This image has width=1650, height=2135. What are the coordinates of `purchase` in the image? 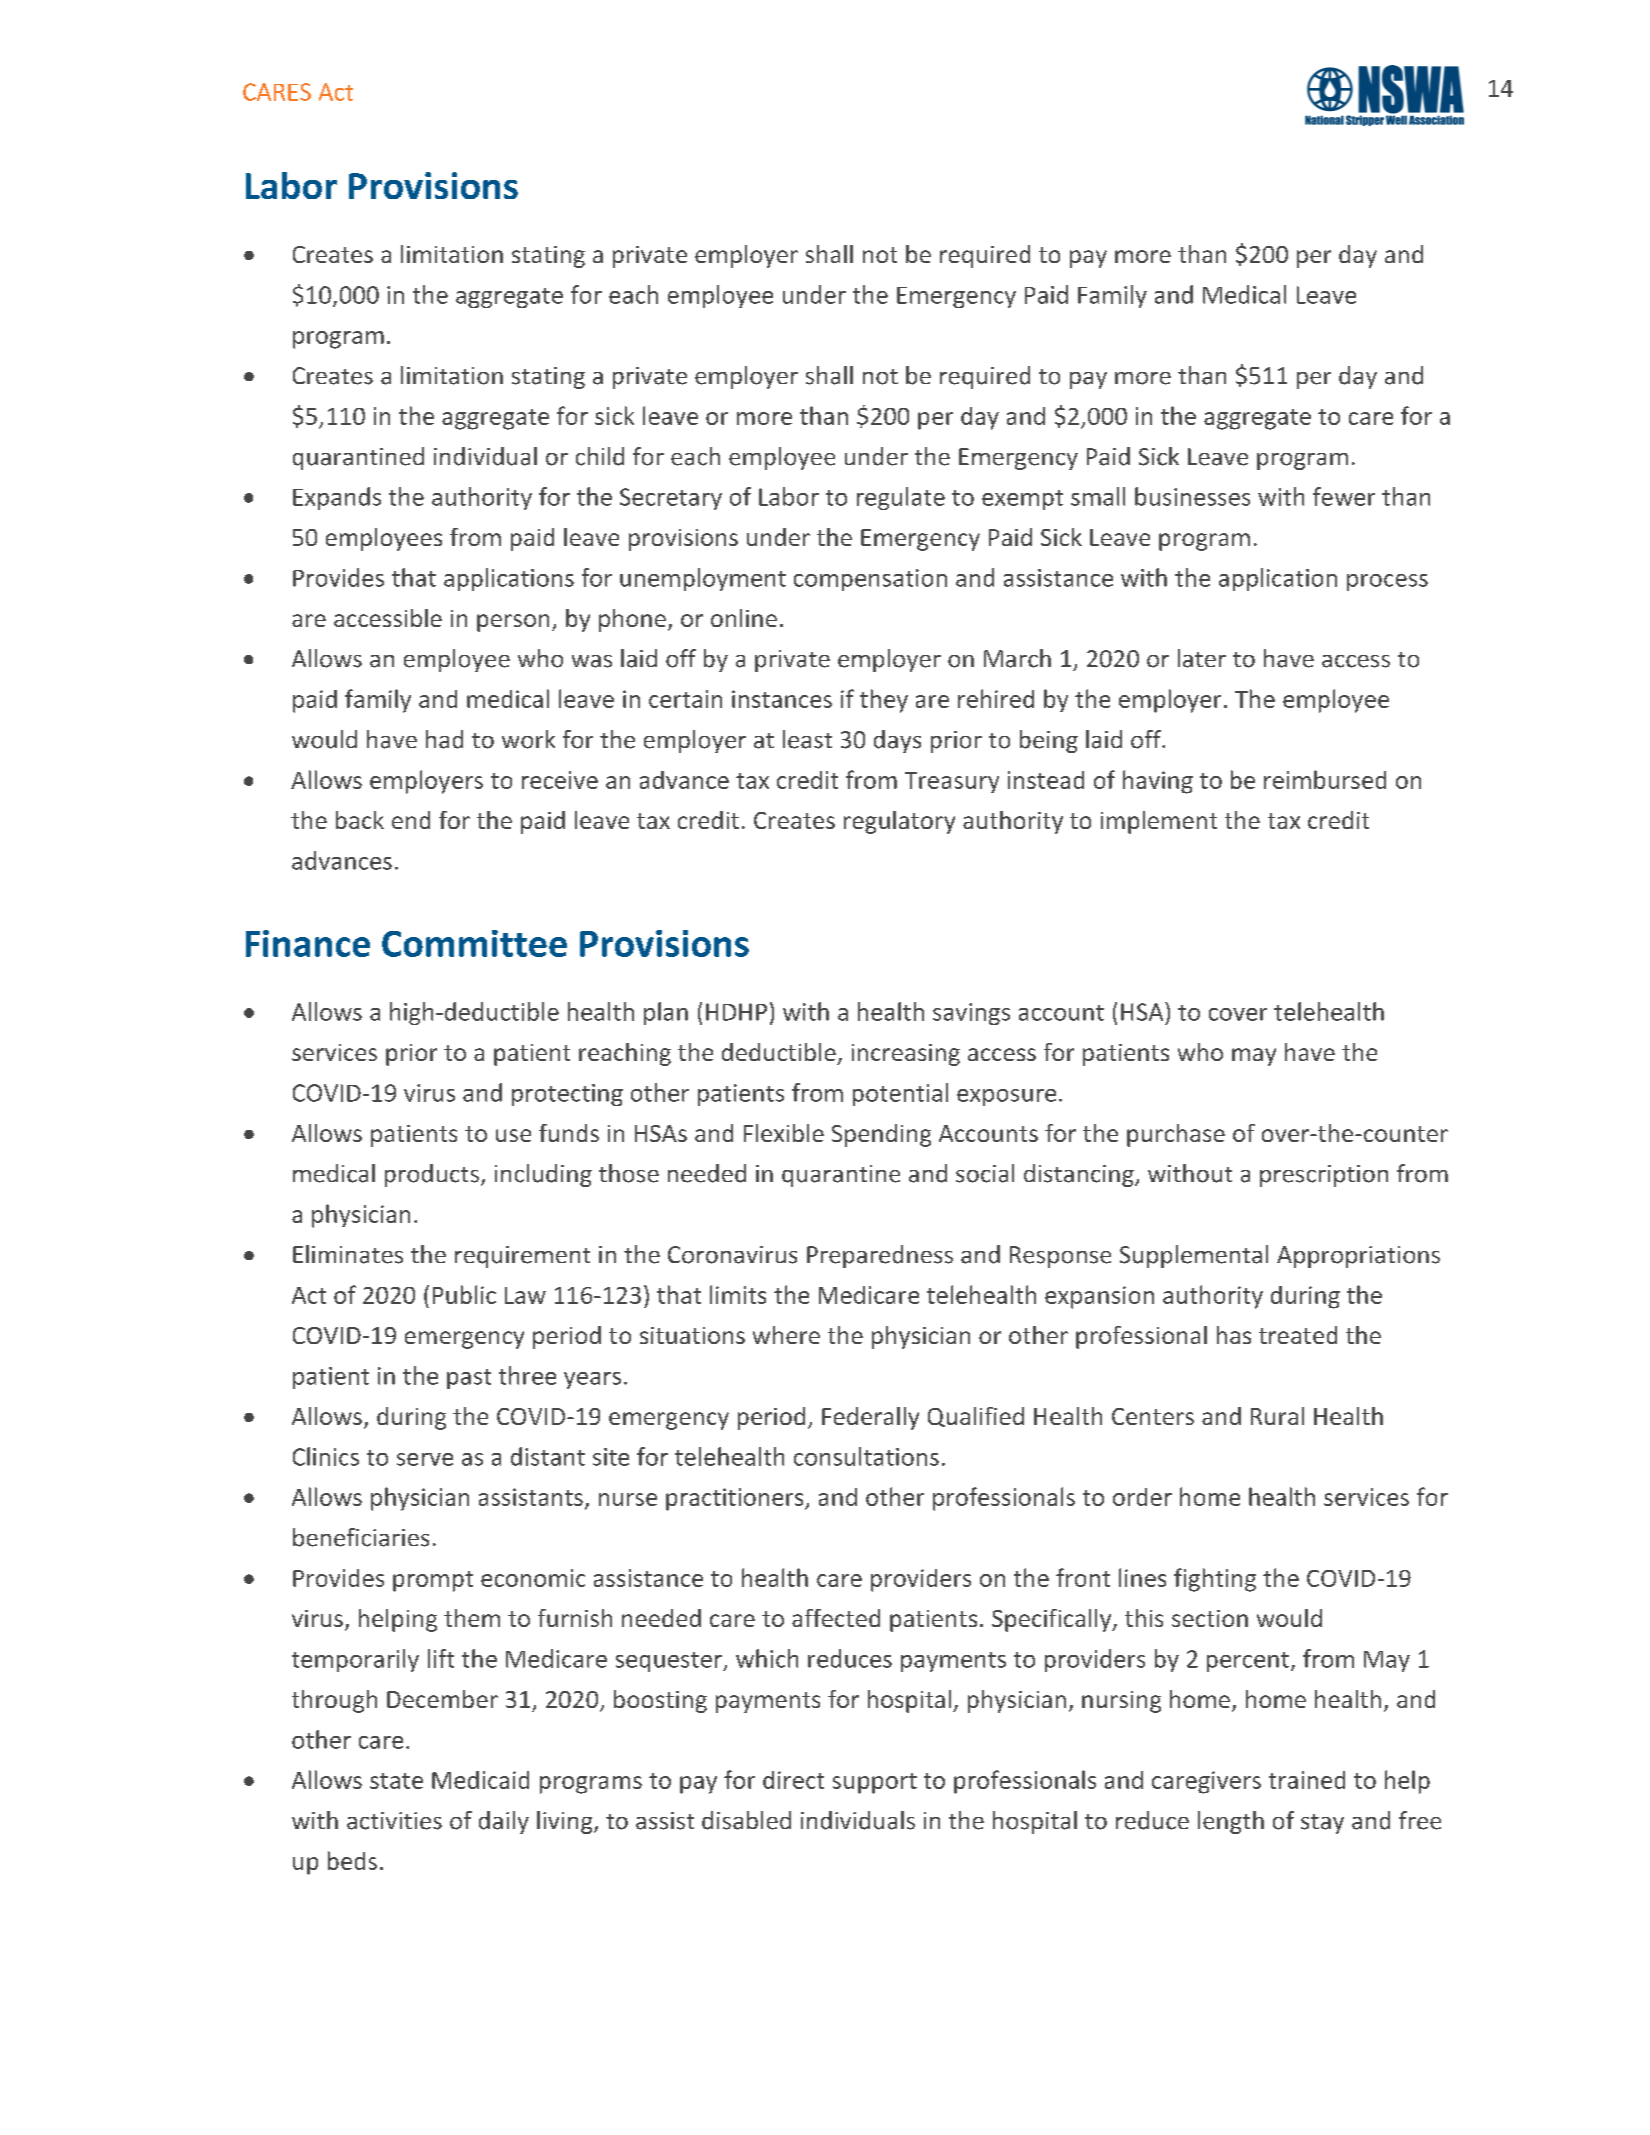 It's located at (1176, 1135).
